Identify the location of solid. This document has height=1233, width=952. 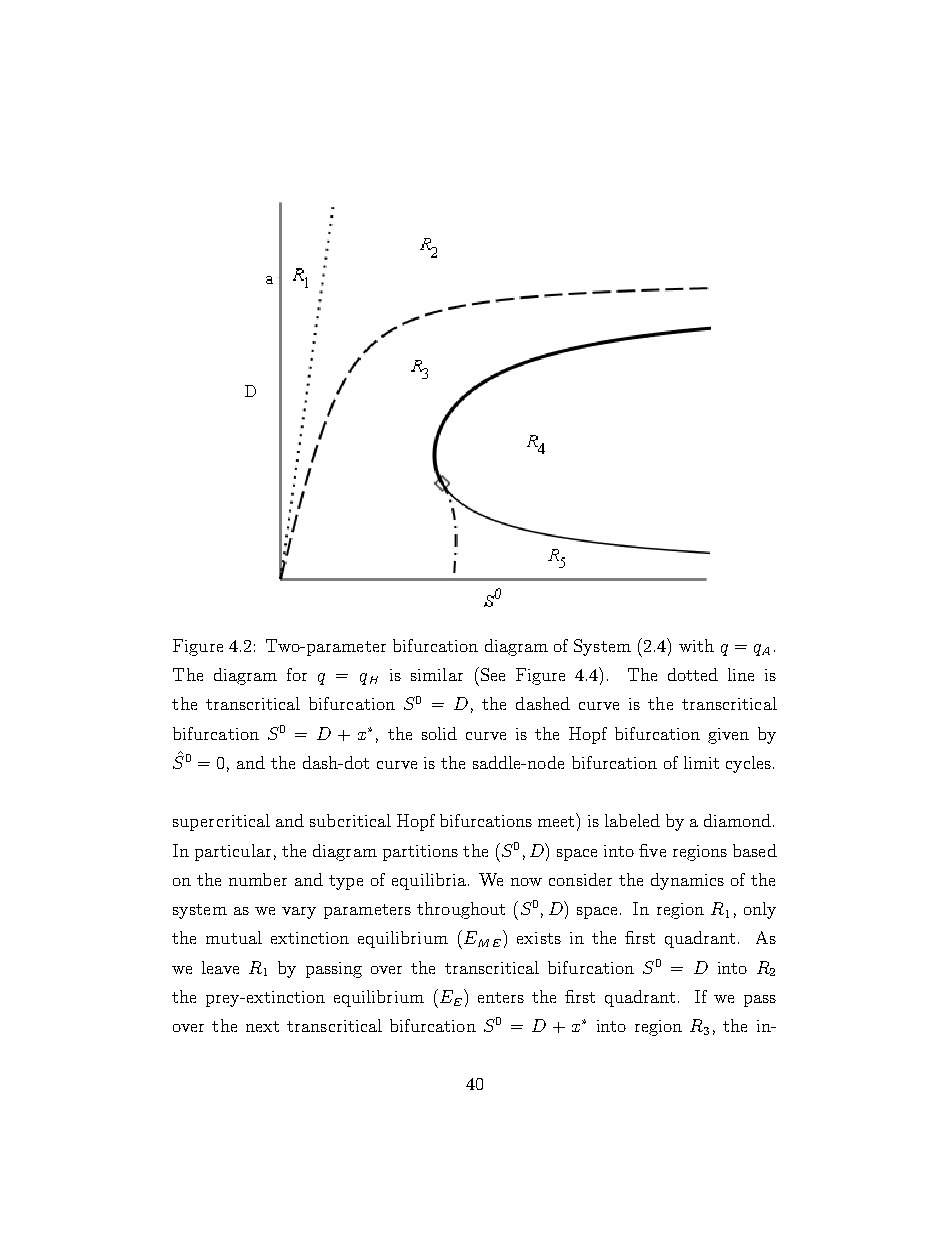
(439, 733).
